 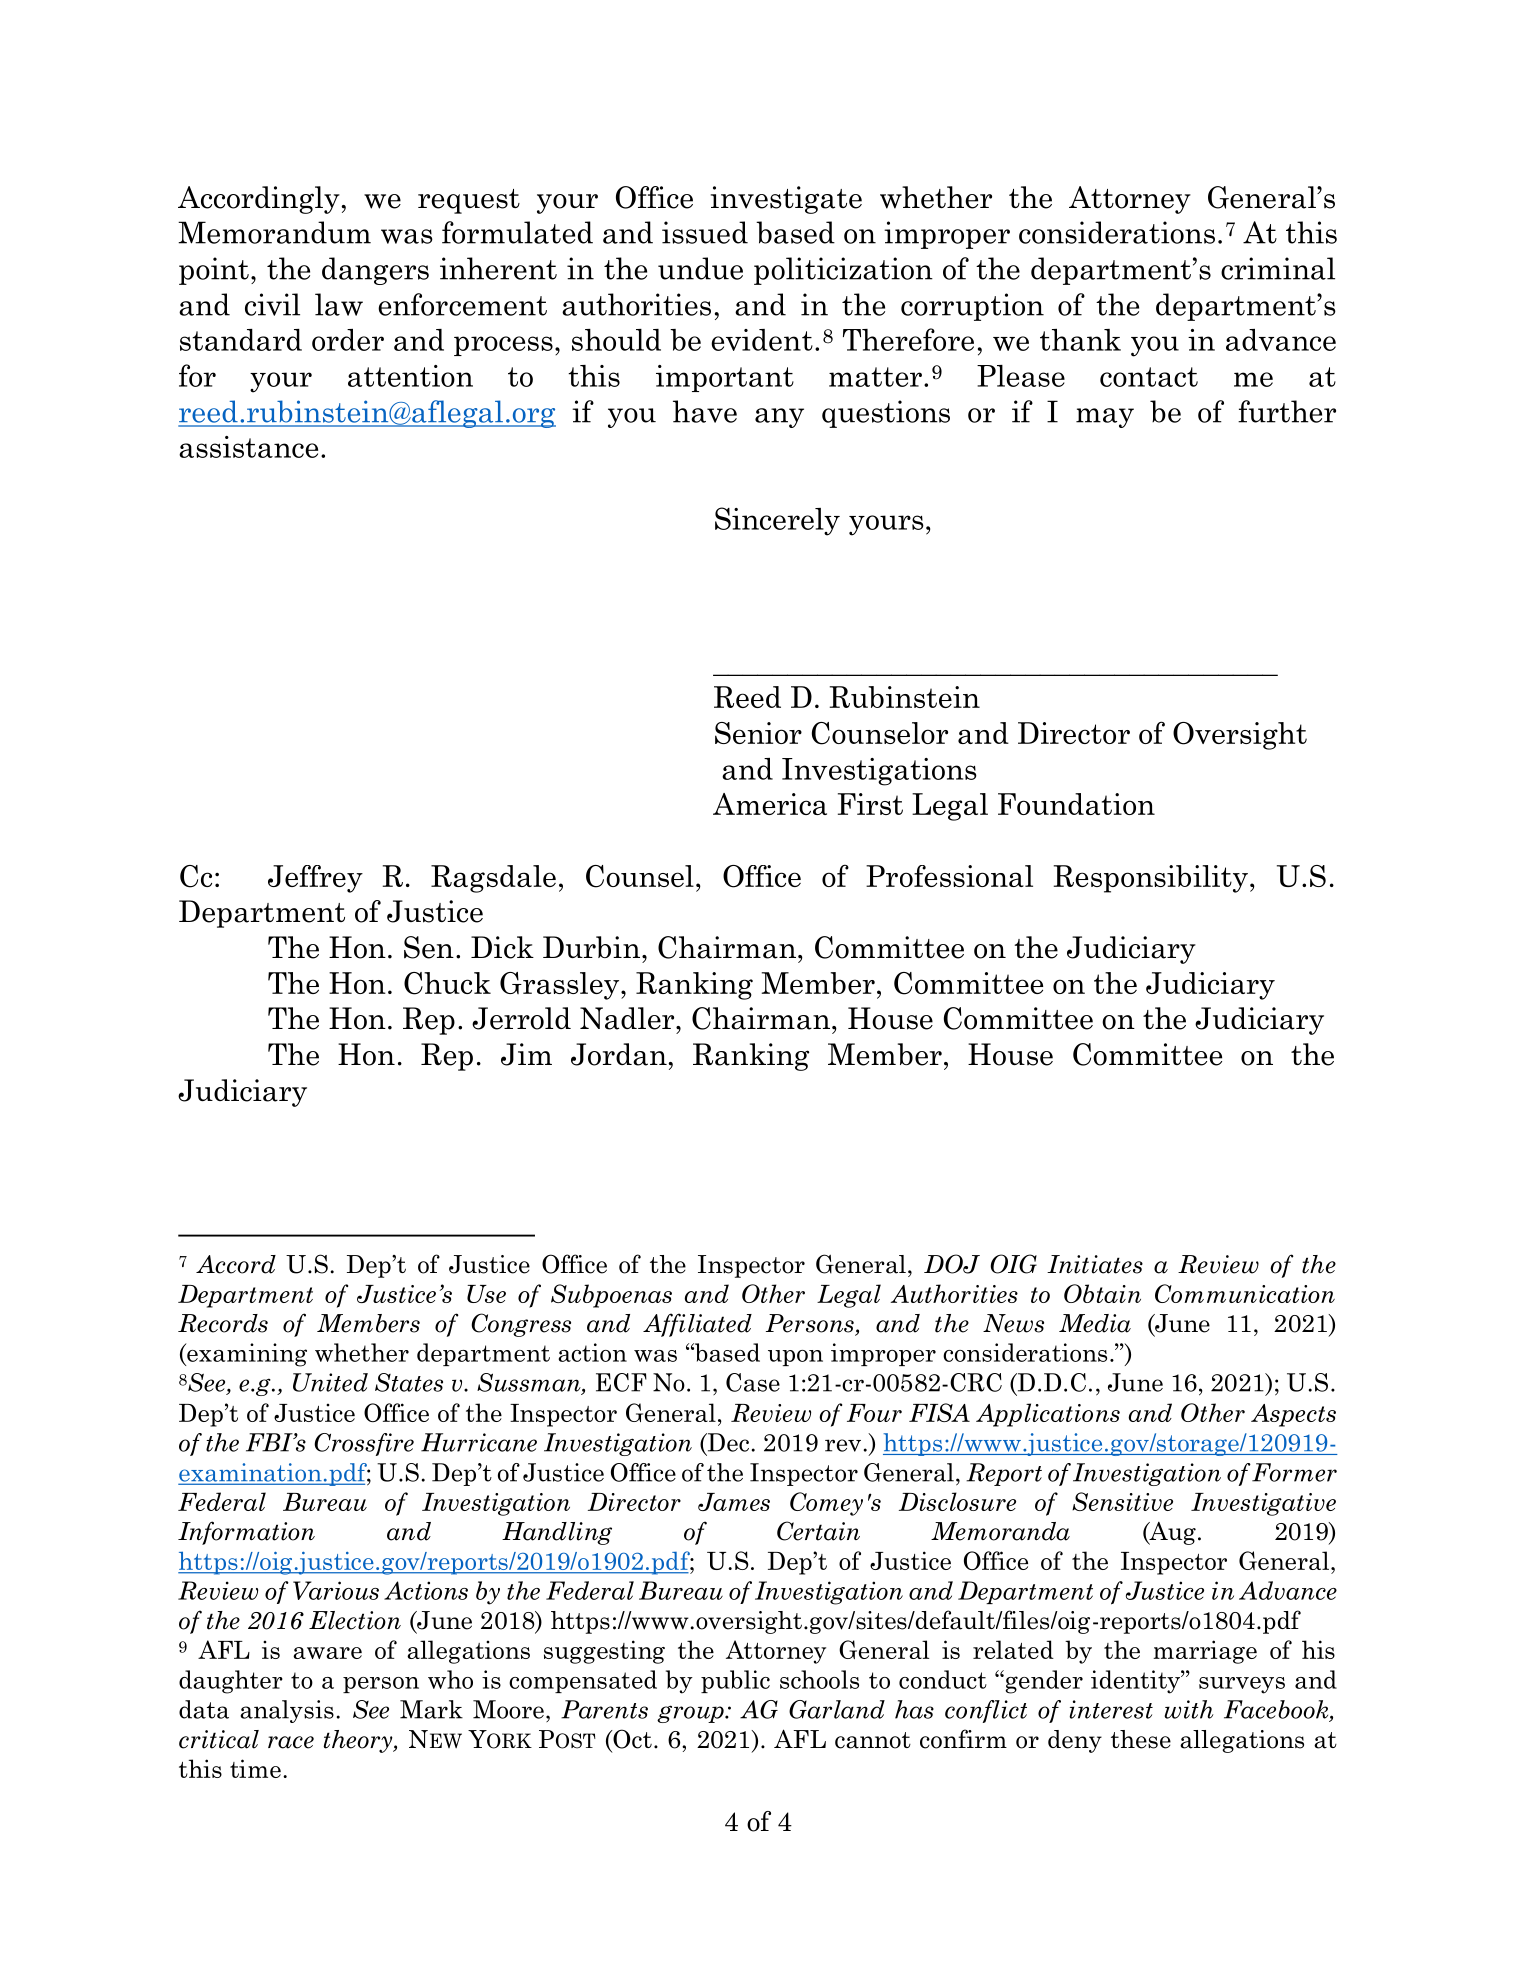 I want to click on Jeffrey, so click(x=315, y=879).
